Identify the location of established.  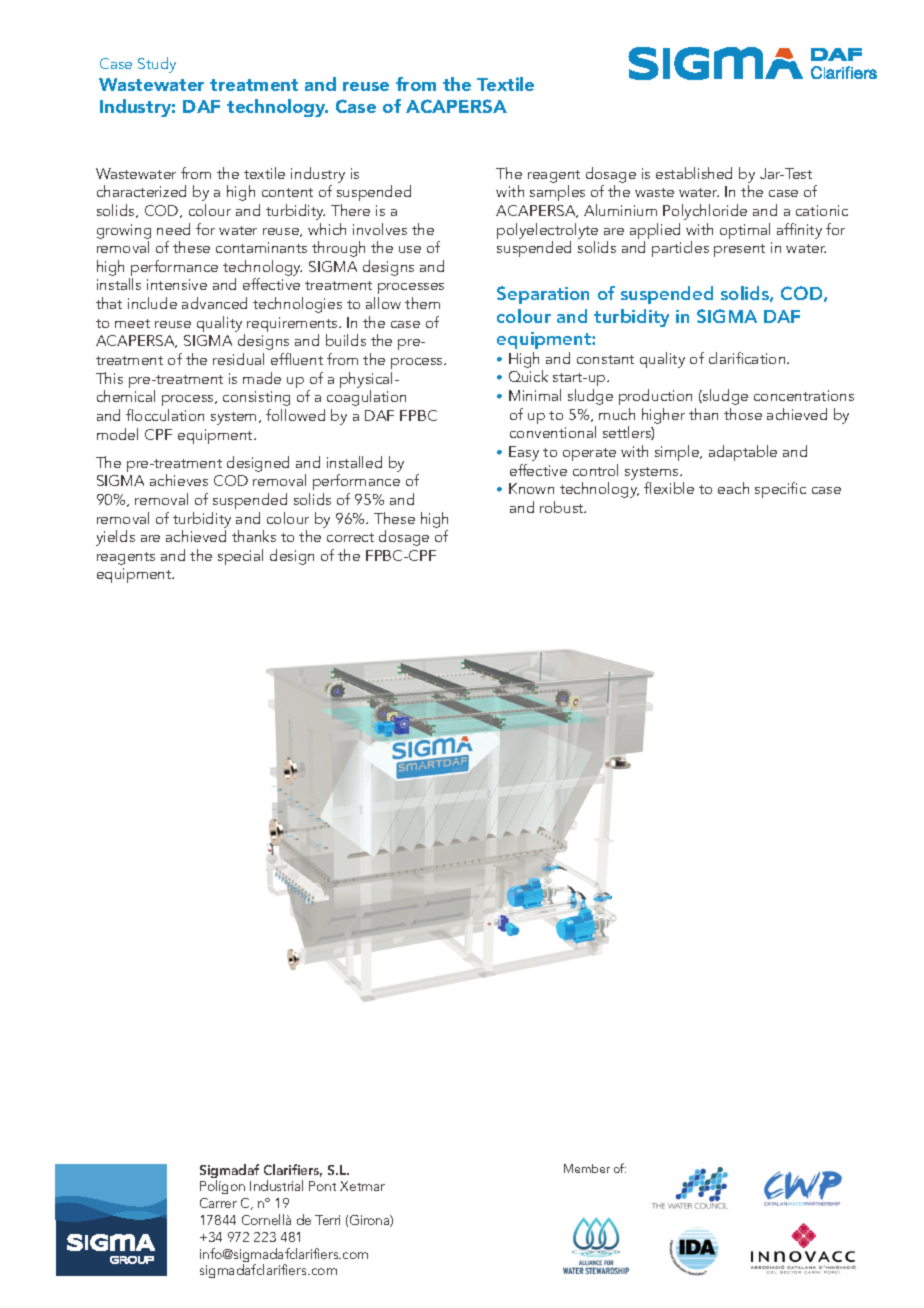
(694, 173).
